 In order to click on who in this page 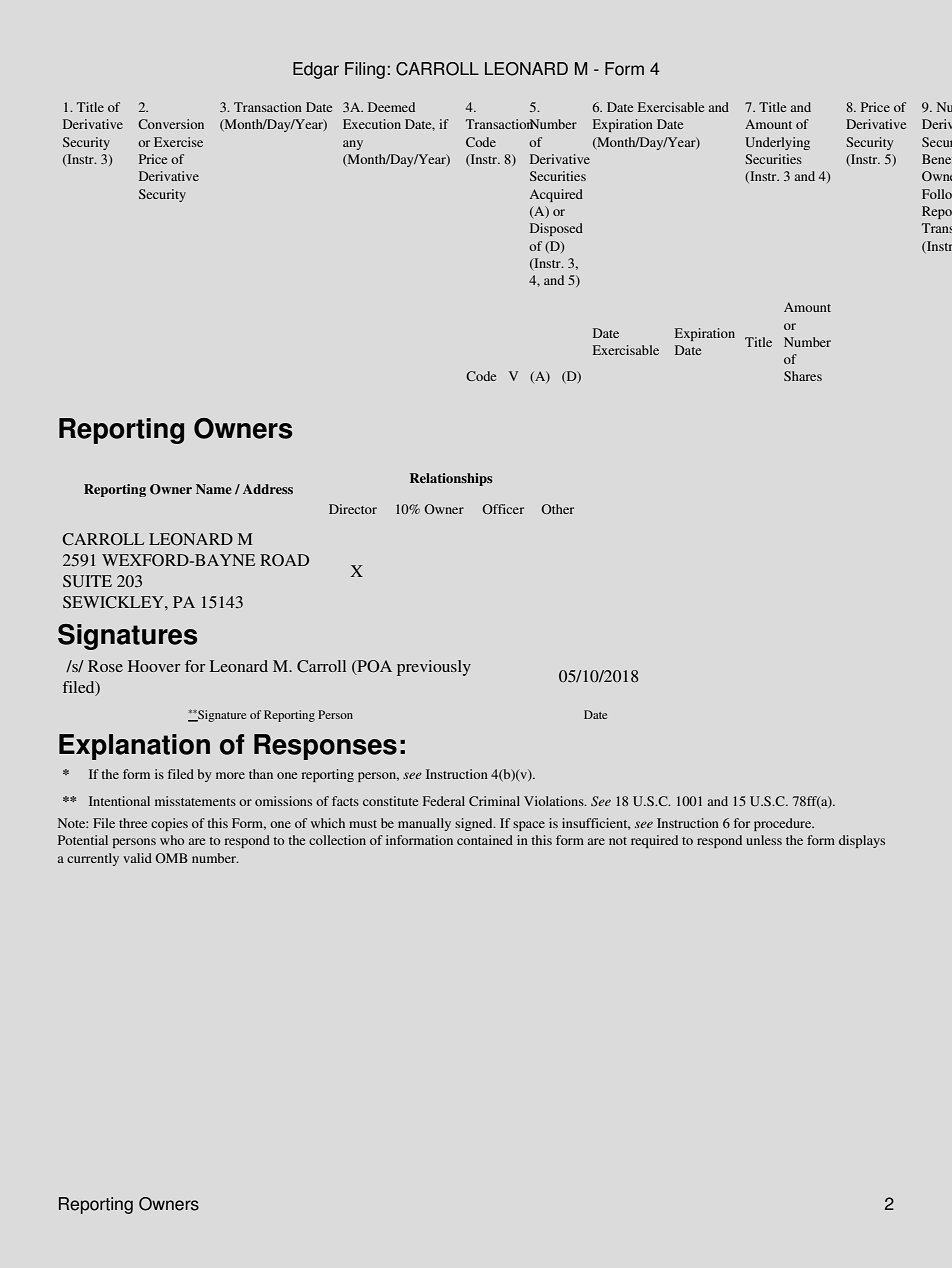, I will do `click(172, 840)`.
